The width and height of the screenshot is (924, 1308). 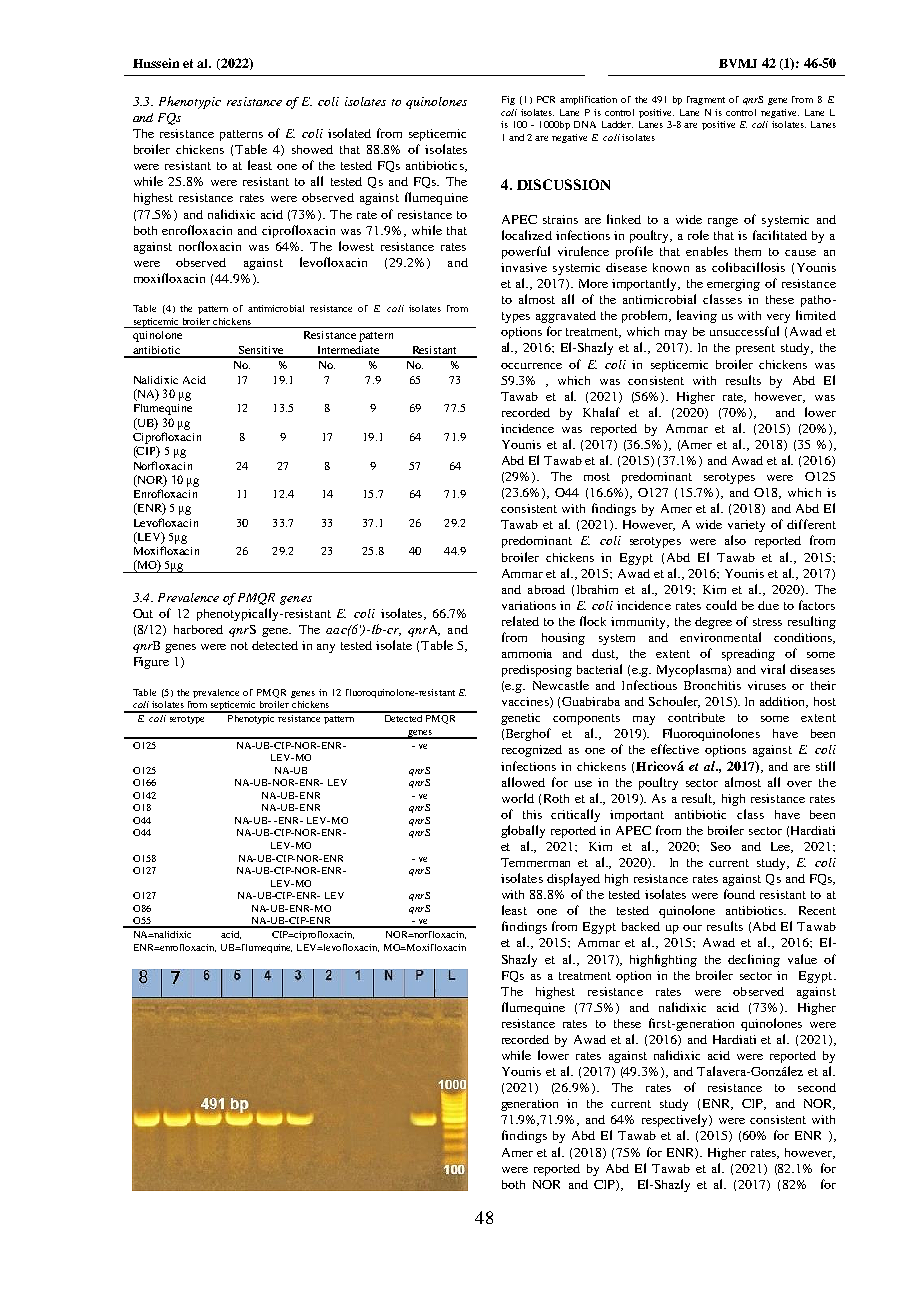 What do you see at coordinates (151, 663) in the screenshot?
I see `Figure` at bounding box center [151, 663].
